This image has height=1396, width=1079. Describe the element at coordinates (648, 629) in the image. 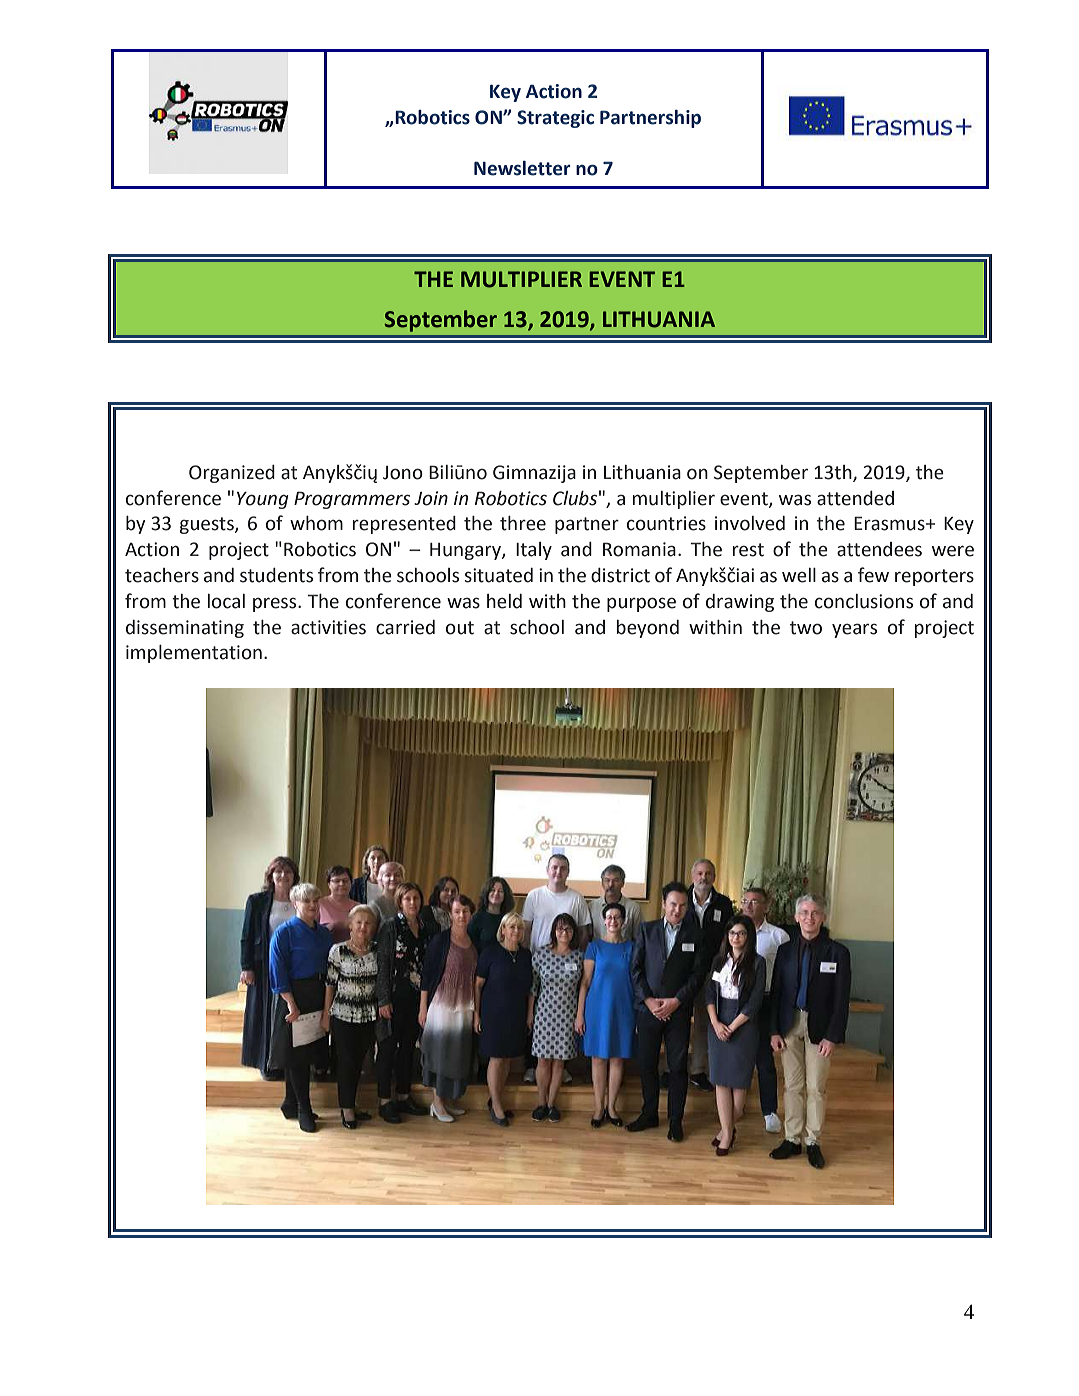

I see `beyond` at that location.
